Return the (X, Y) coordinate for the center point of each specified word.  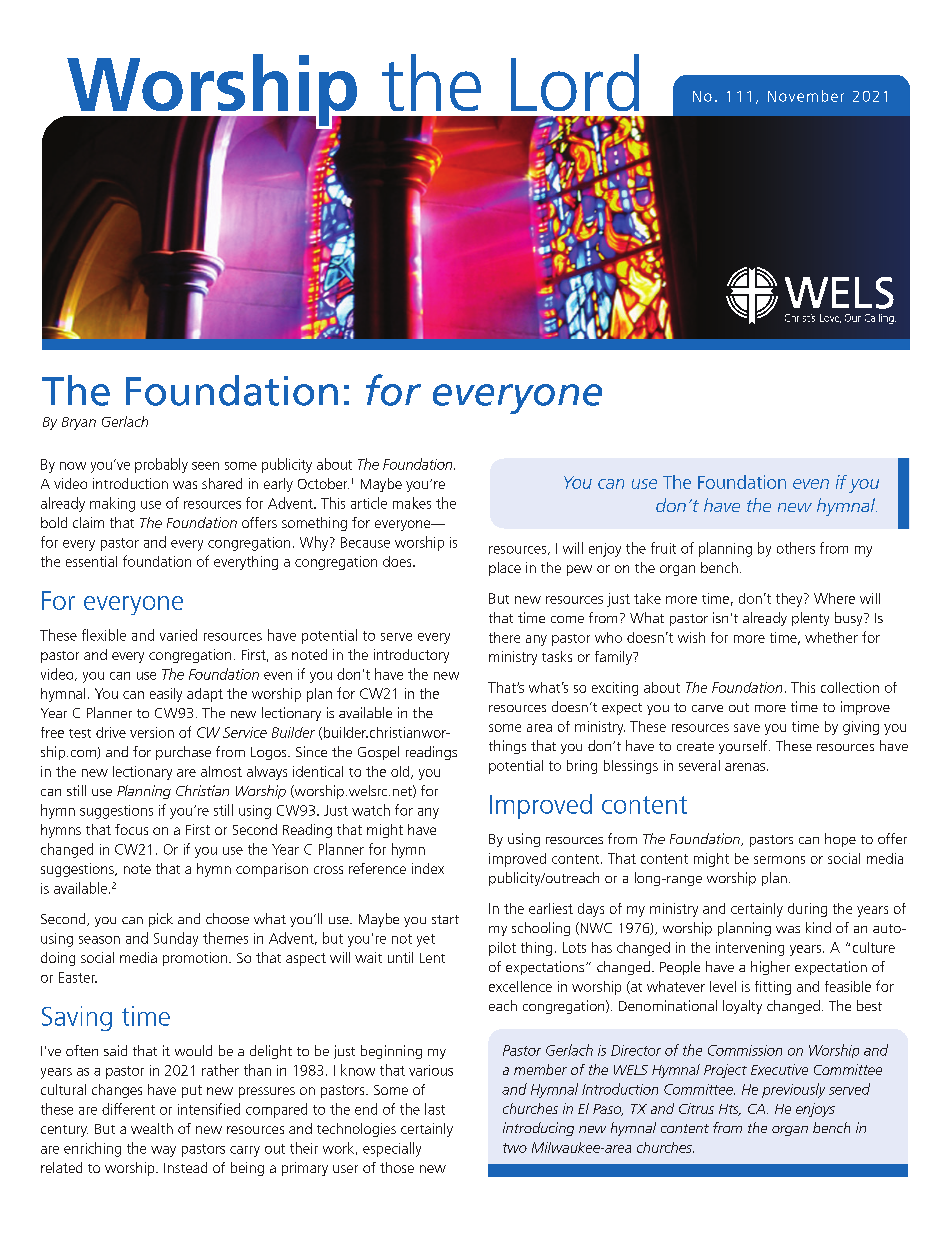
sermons (779, 860)
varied (178, 635)
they (790, 600)
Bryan (79, 423)
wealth (152, 1128)
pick (161, 920)
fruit (663, 548)
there (504, 637)
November (806, 96)
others (796, 548)
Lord (575, 82)
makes (412, 503)
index (428, 868)
